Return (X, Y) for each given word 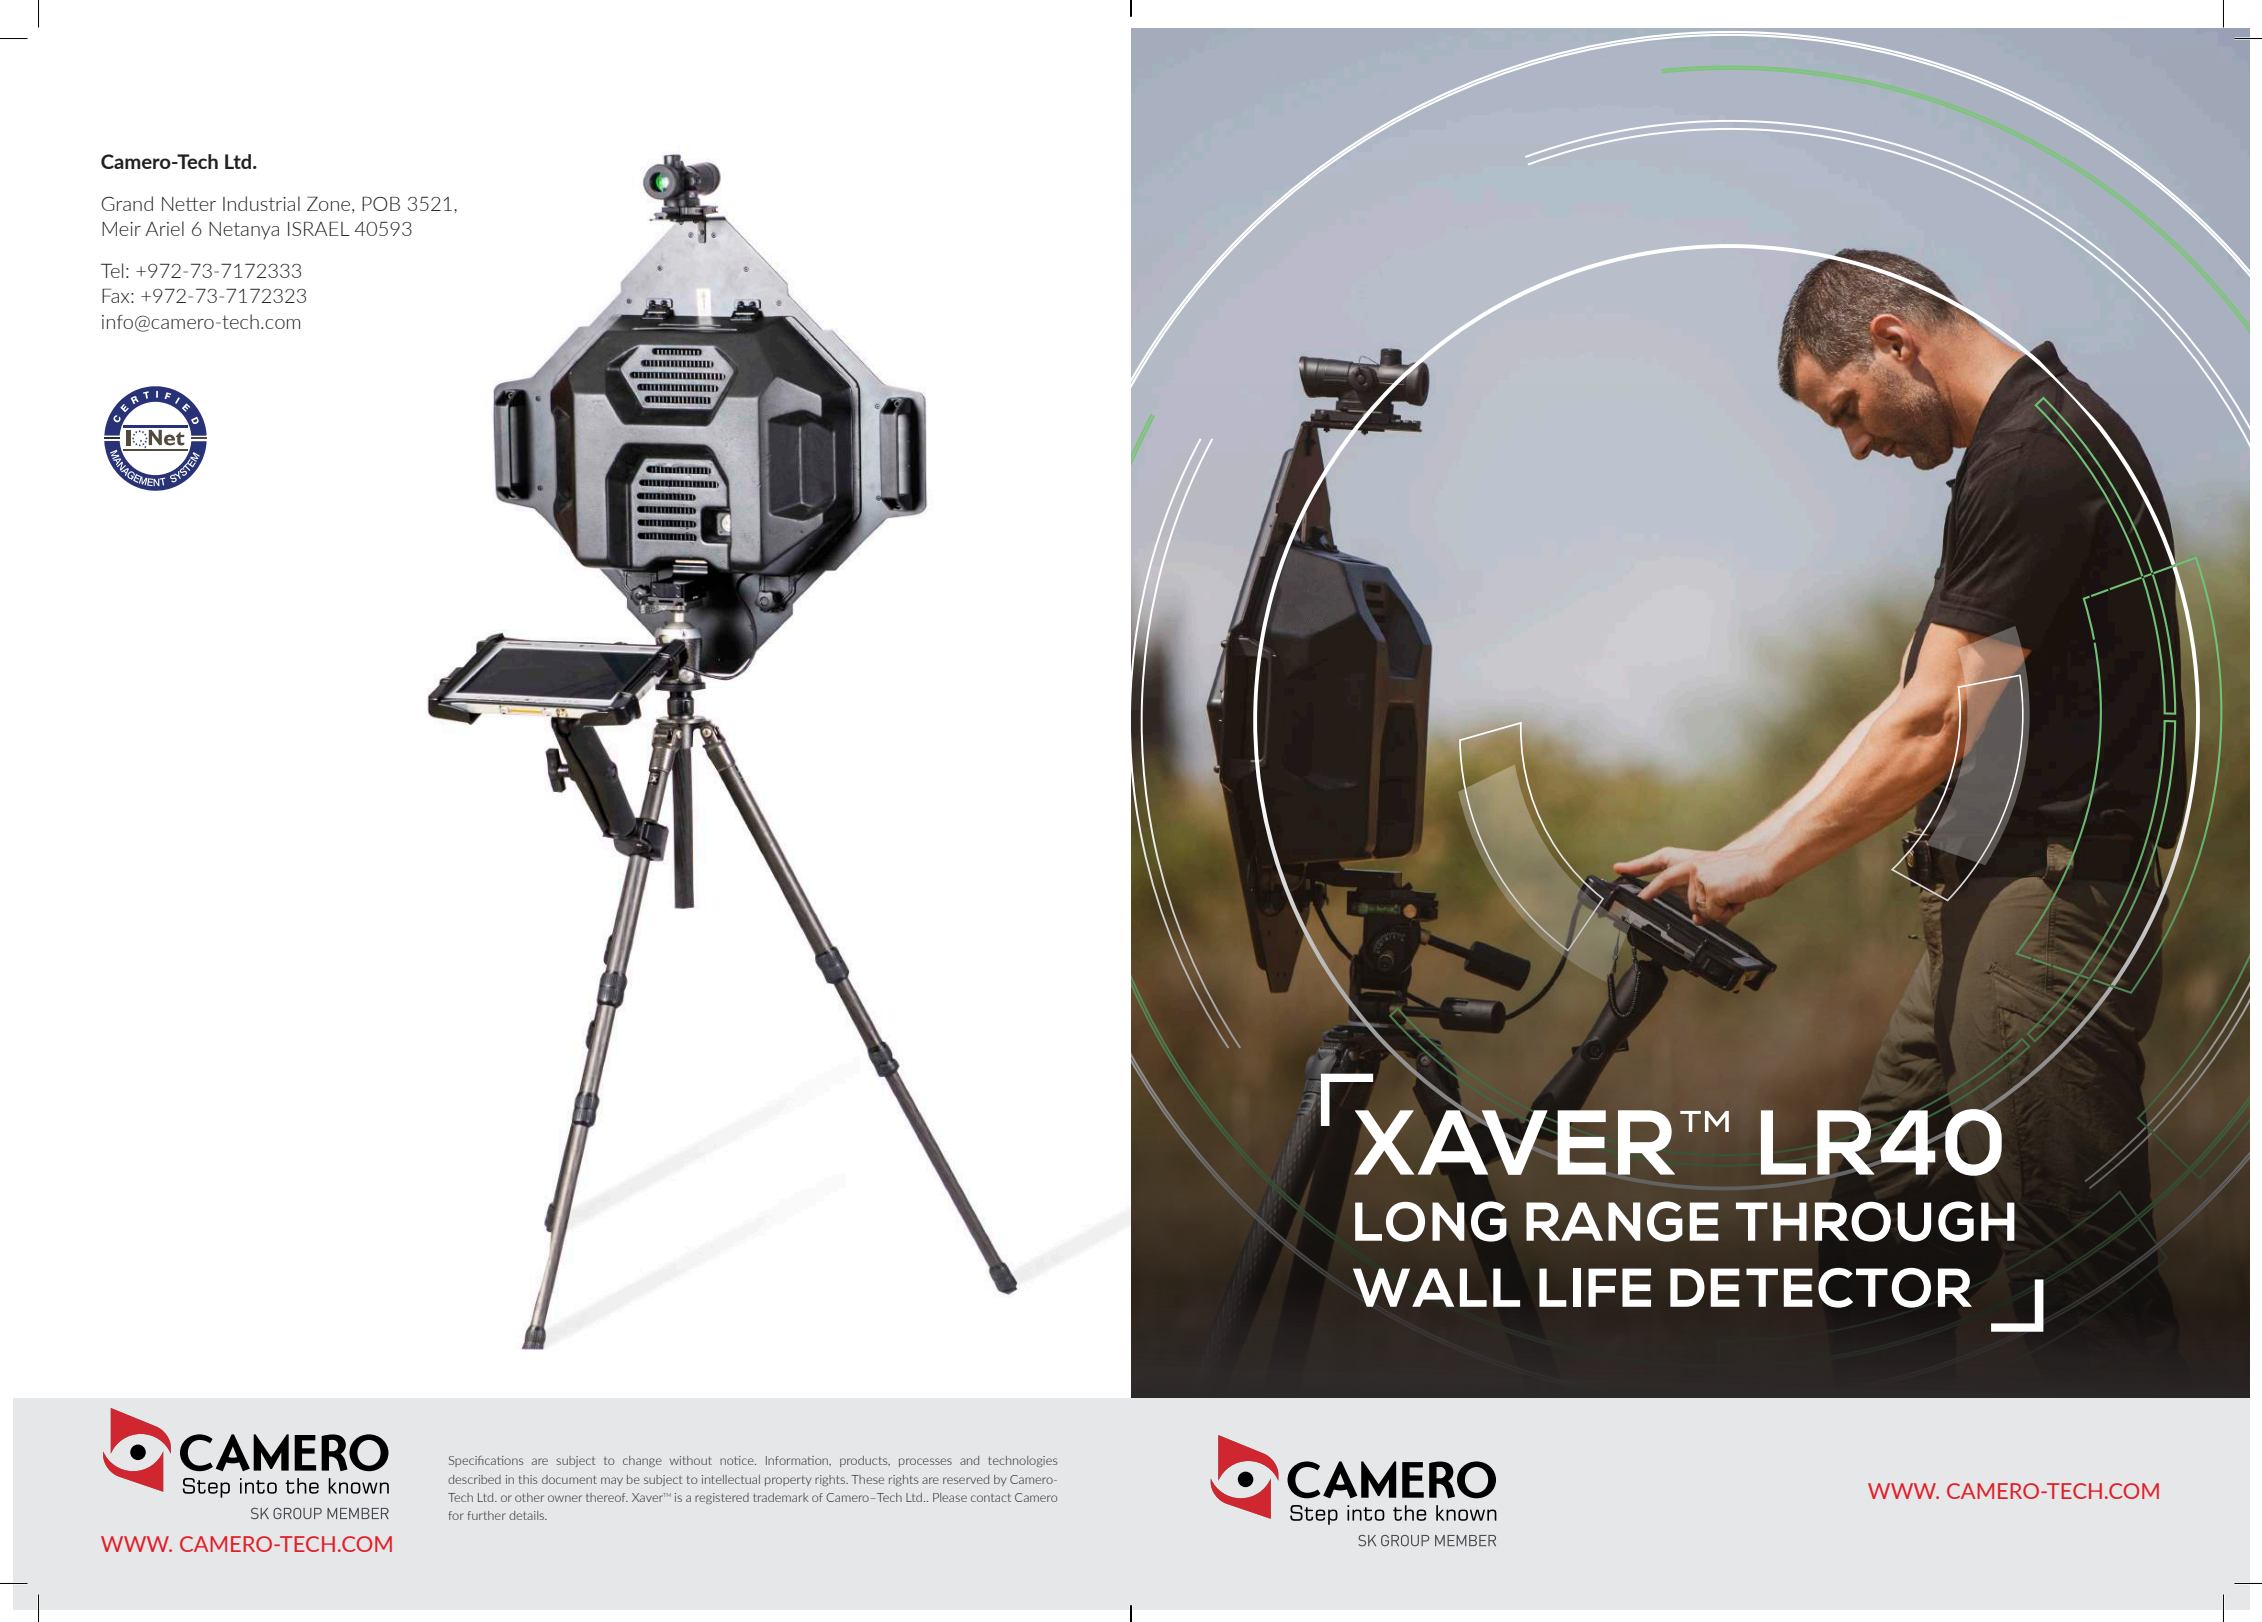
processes (925, 1462)
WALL (1436, 1287)
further (486, 1515)
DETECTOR (1821, 1288)
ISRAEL (319, 228)
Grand (127, 203)
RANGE (1622, 1221)
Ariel (164, 228)
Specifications (486, 1461)
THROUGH (1875, 1221)
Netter (189, 204)
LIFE (1595, 1287)
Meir (121, 229)
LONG (1431, 1221)
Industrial (261, 203)
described (474, 1479)
